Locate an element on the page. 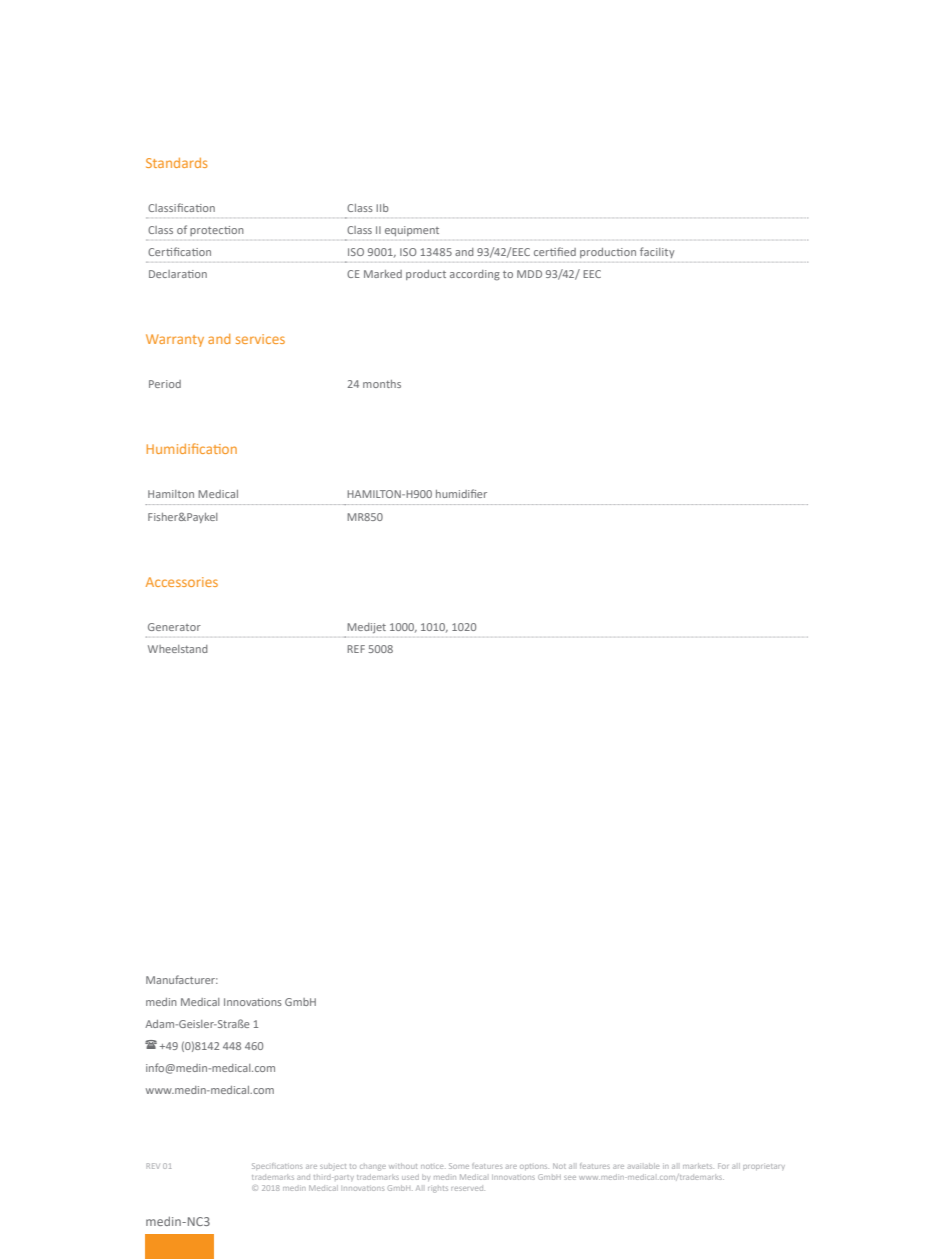 Image resolution: width=952 pixels, height=1259 pixels. REF is located at coordinates (356, 649).
